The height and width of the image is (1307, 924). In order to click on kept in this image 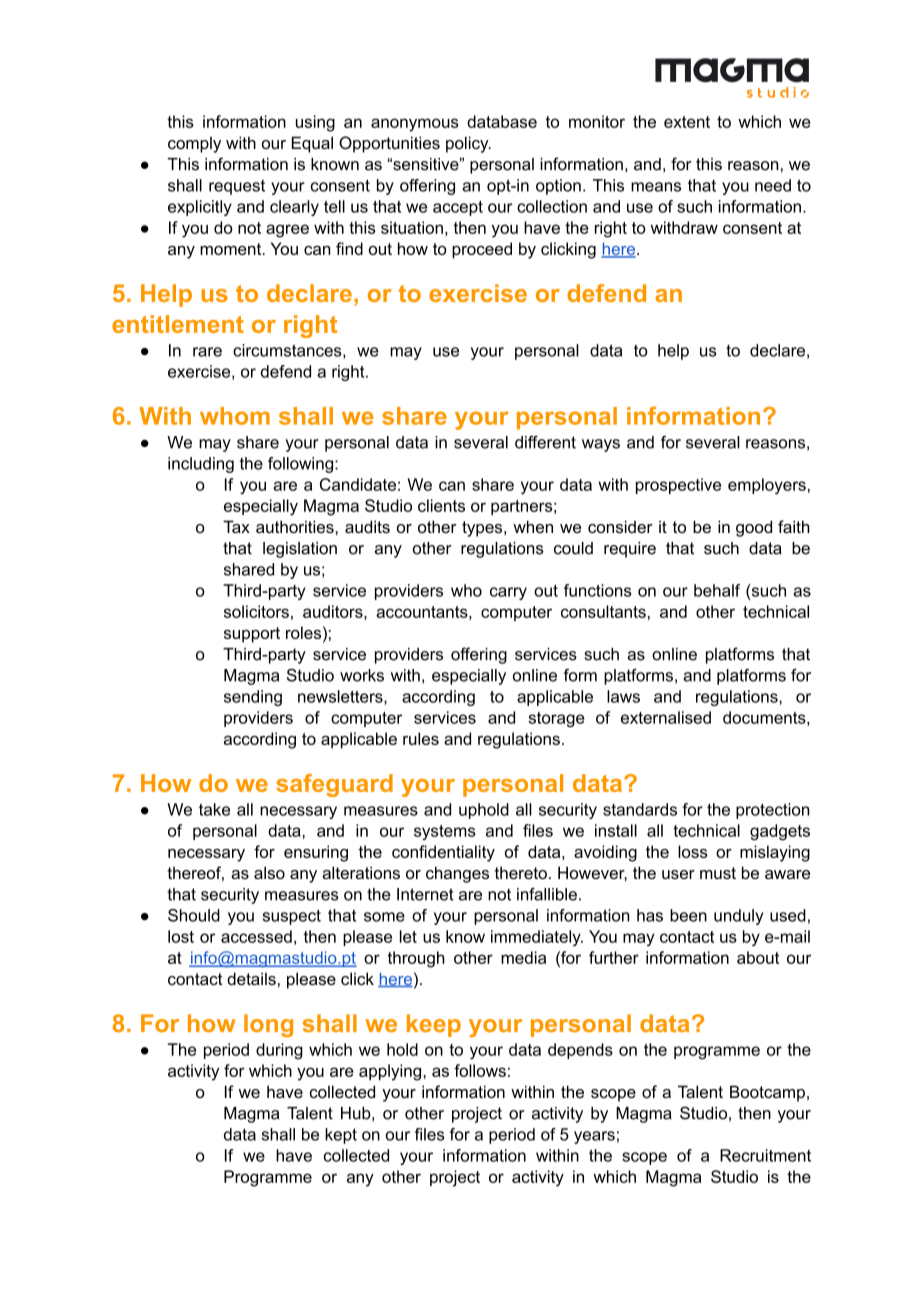, I will do `click(341, 1136)`.
